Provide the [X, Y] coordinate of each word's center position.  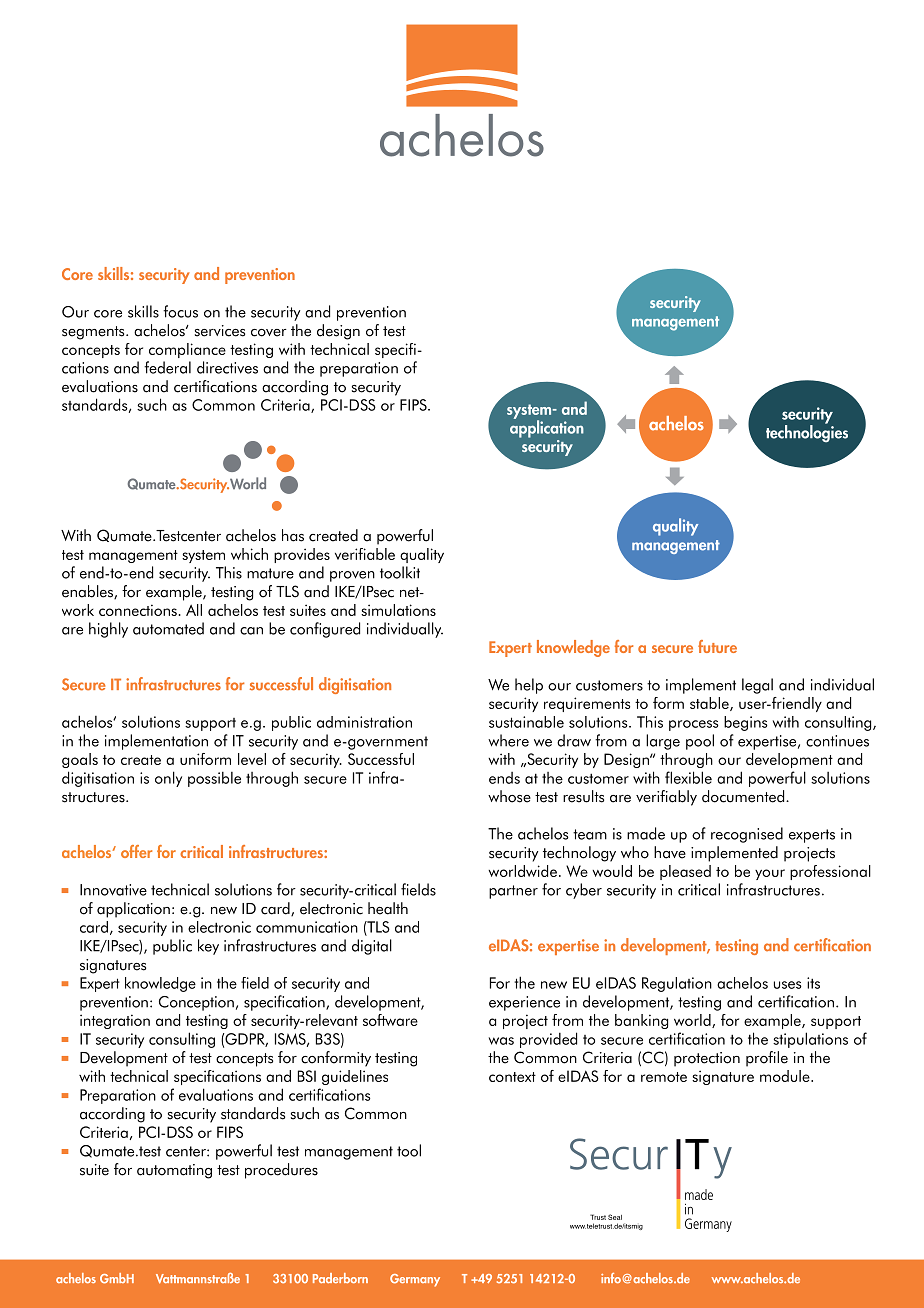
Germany [415, 1280]
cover [269, 333]
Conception [196, 1003]
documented [744, 796]
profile [767, 1059]
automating [174, 1171]
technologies [807, 433]
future [717, 646]
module [786, 1076]
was [501, 1041]
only [168, 779]
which [249, 554]
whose [509, 796]
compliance [187, 350]
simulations [398, 610]
